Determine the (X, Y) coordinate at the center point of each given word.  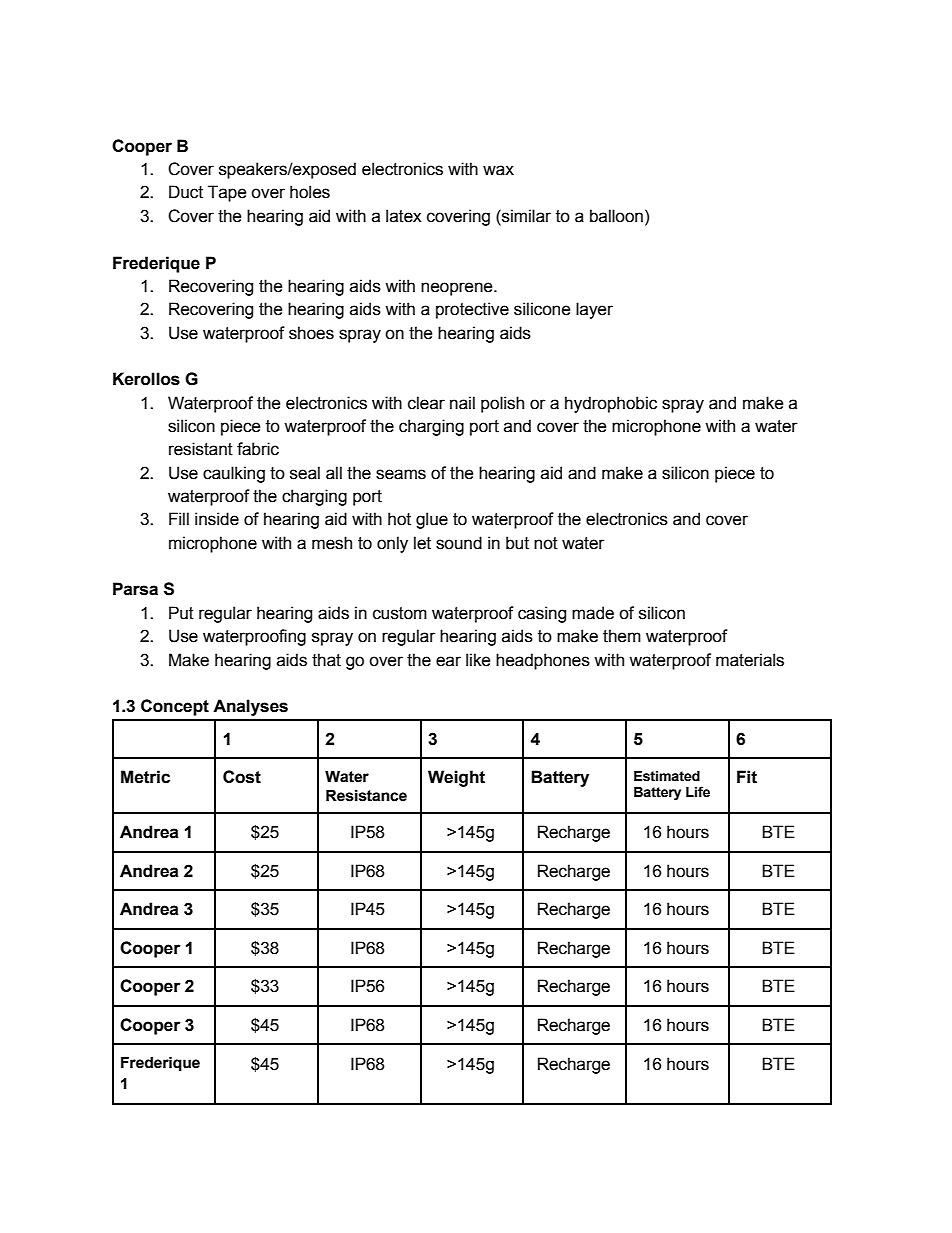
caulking (234, 474)
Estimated (667, 776)
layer (594, 310)
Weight (456, 778)
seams (401, 474)
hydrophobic (611, 404)
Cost (242, 777)
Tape (227, 193)
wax (498, 170)
